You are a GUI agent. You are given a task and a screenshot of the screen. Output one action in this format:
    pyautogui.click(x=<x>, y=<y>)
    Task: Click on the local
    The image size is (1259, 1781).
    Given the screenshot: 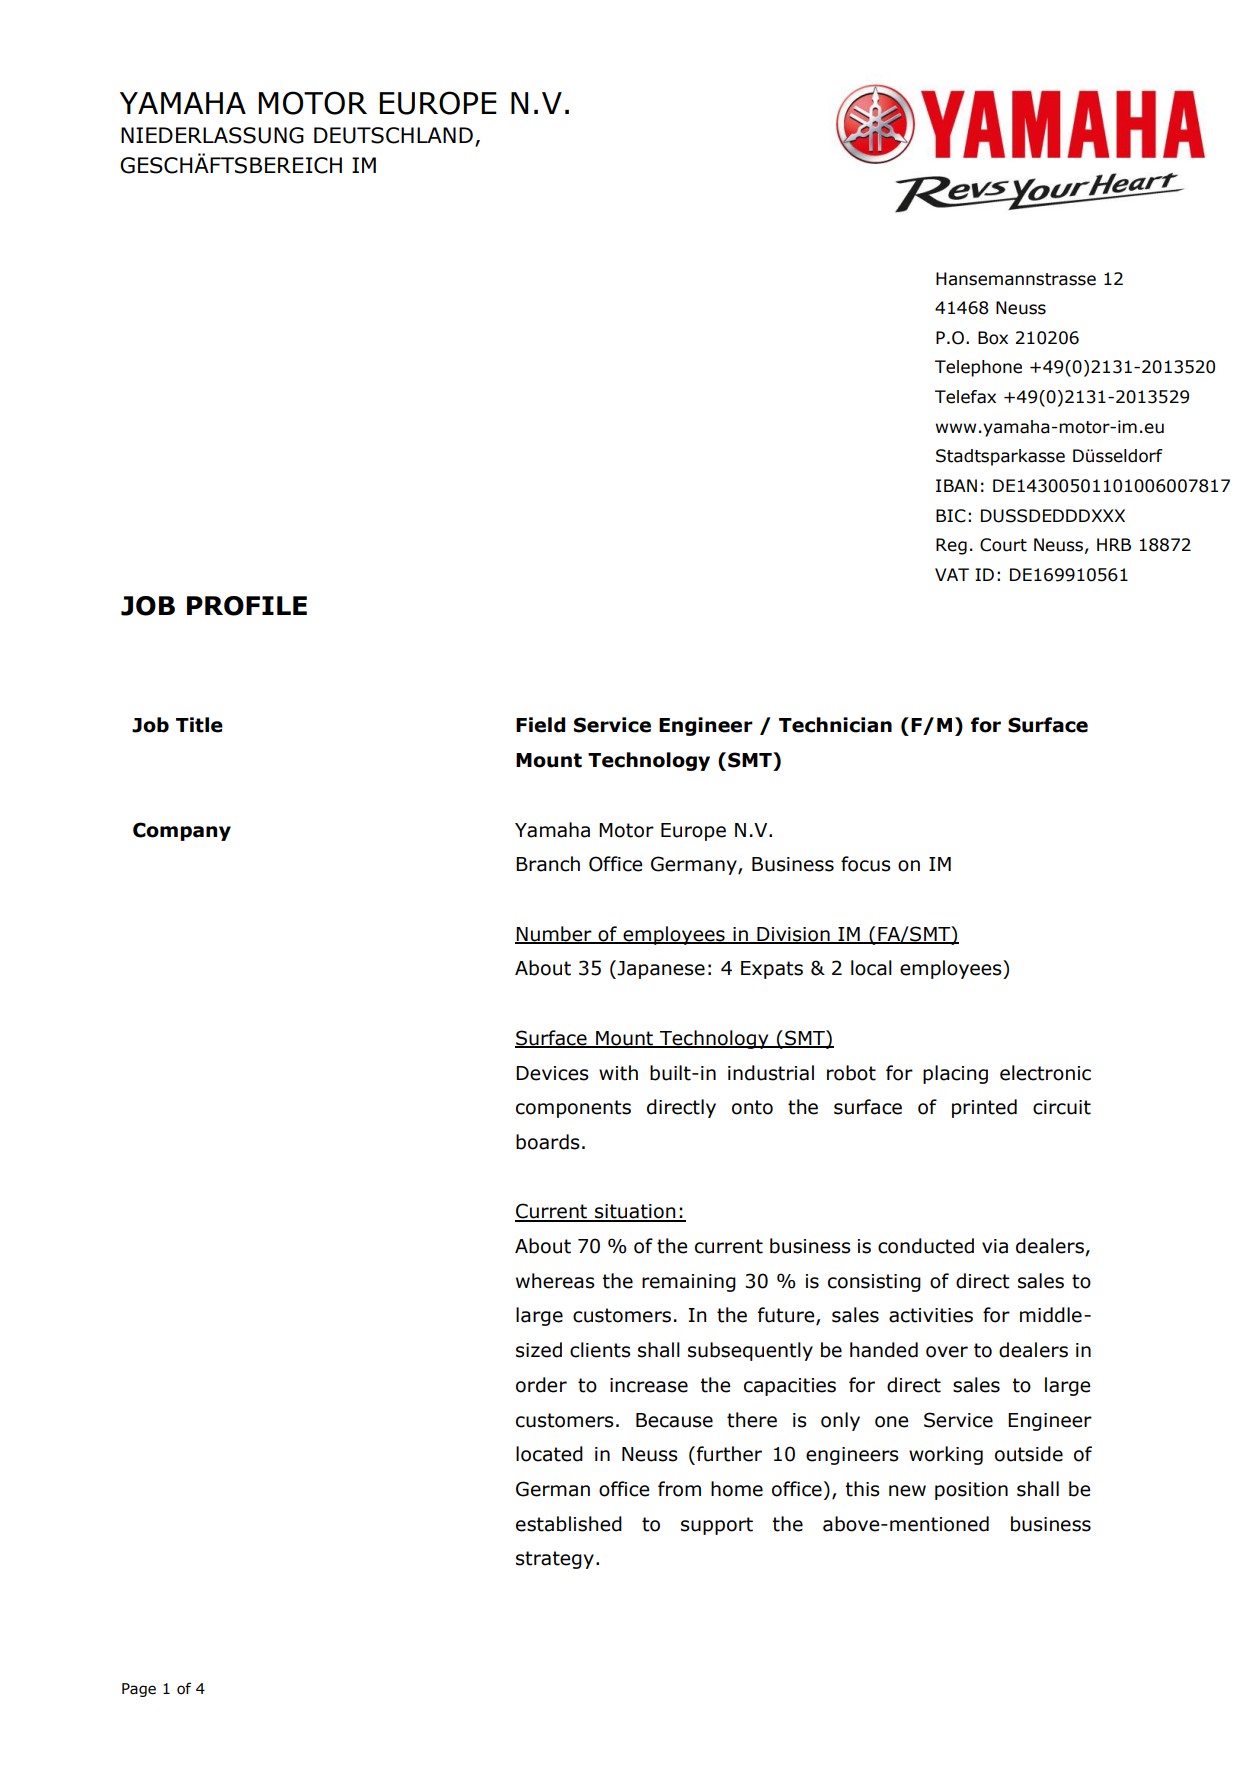 What is the action you would take?
    pyautogui.click(x=871, y=968)
